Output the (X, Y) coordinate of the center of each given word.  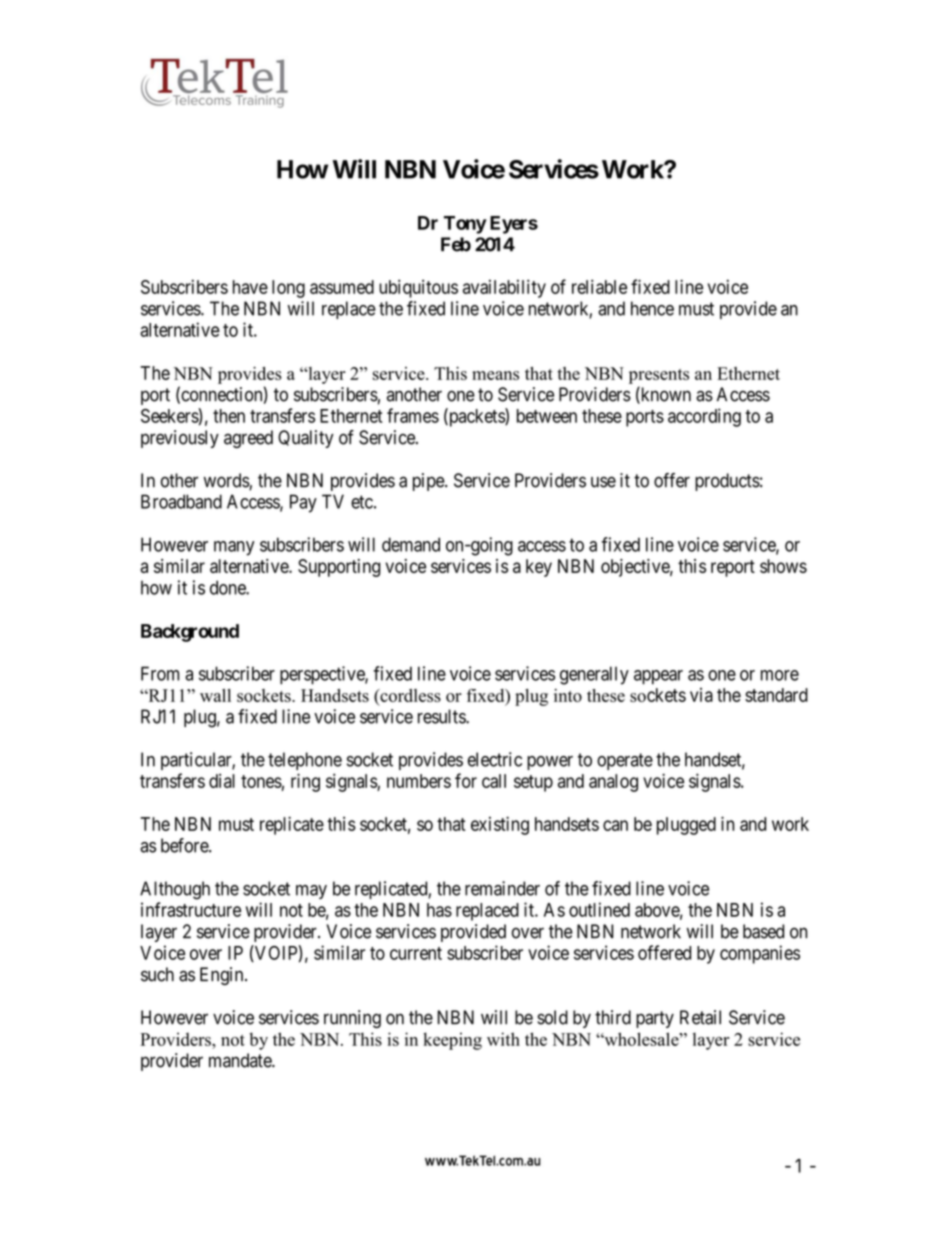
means (495, 375)
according (704, 417)
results (442, 716)
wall (215, 695)
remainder (502, 888)
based (763, 931)
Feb (456, 244)
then (229, 416)
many (234, 548)
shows (783, 566)
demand (411, 544)
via (701, 695)
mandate (241, 1060)
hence (652, 308)
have (250, 287)
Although (175, 890)
